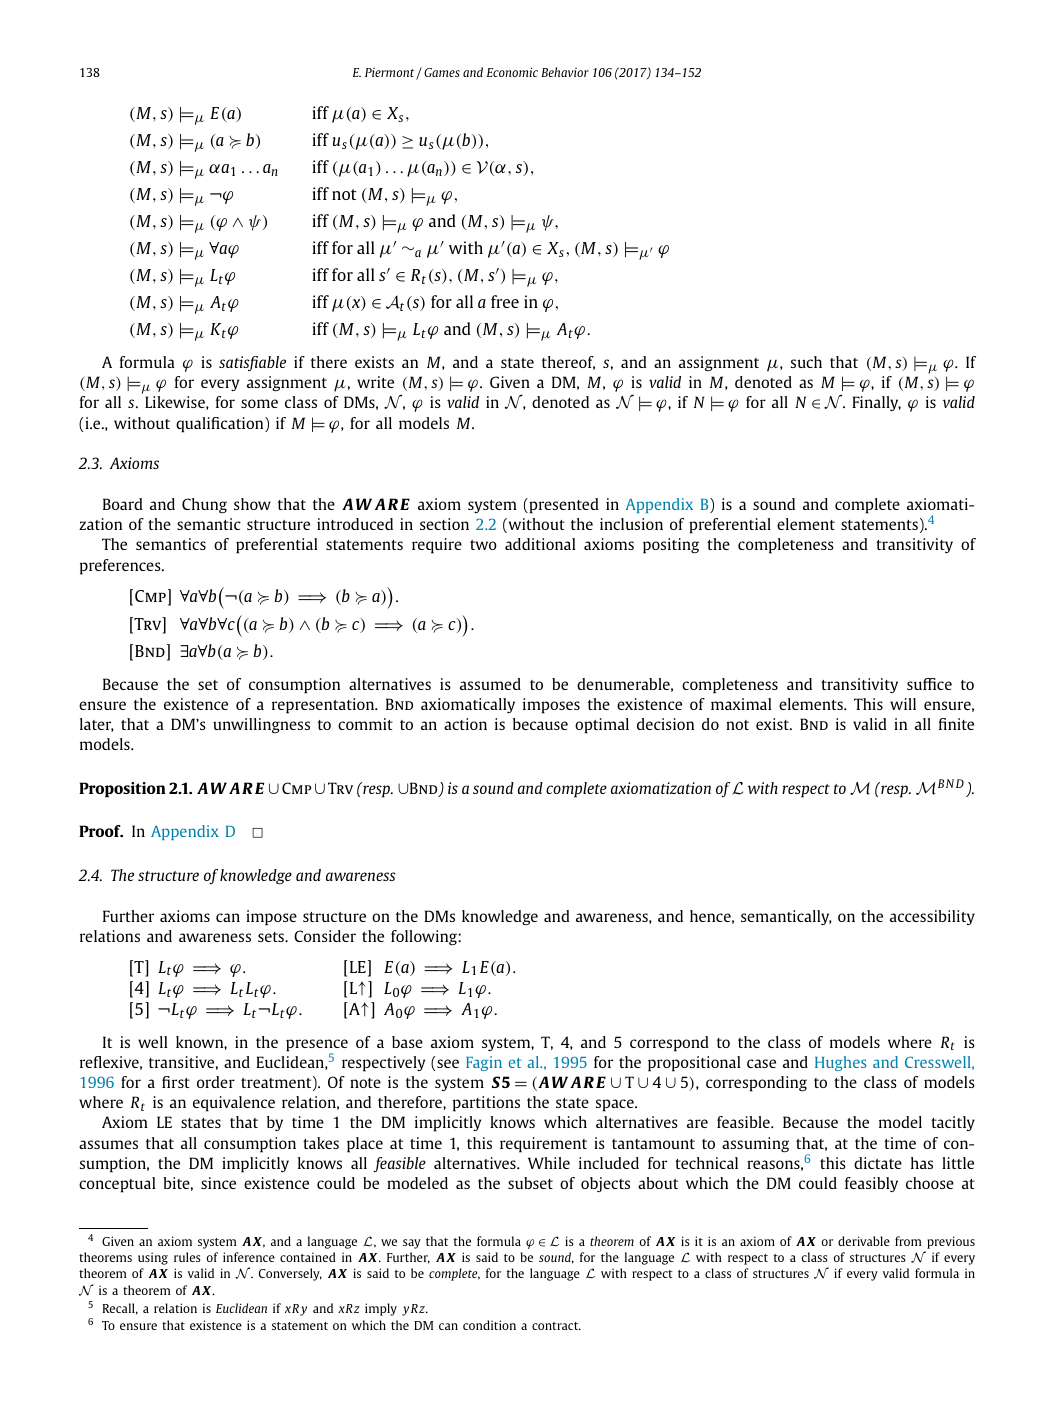 This screenshot has width=1046, height=1427. What do you see at coordinates (556, 1326) in the screenshot?
I see `contract` at bounding box center [556, 1326].
